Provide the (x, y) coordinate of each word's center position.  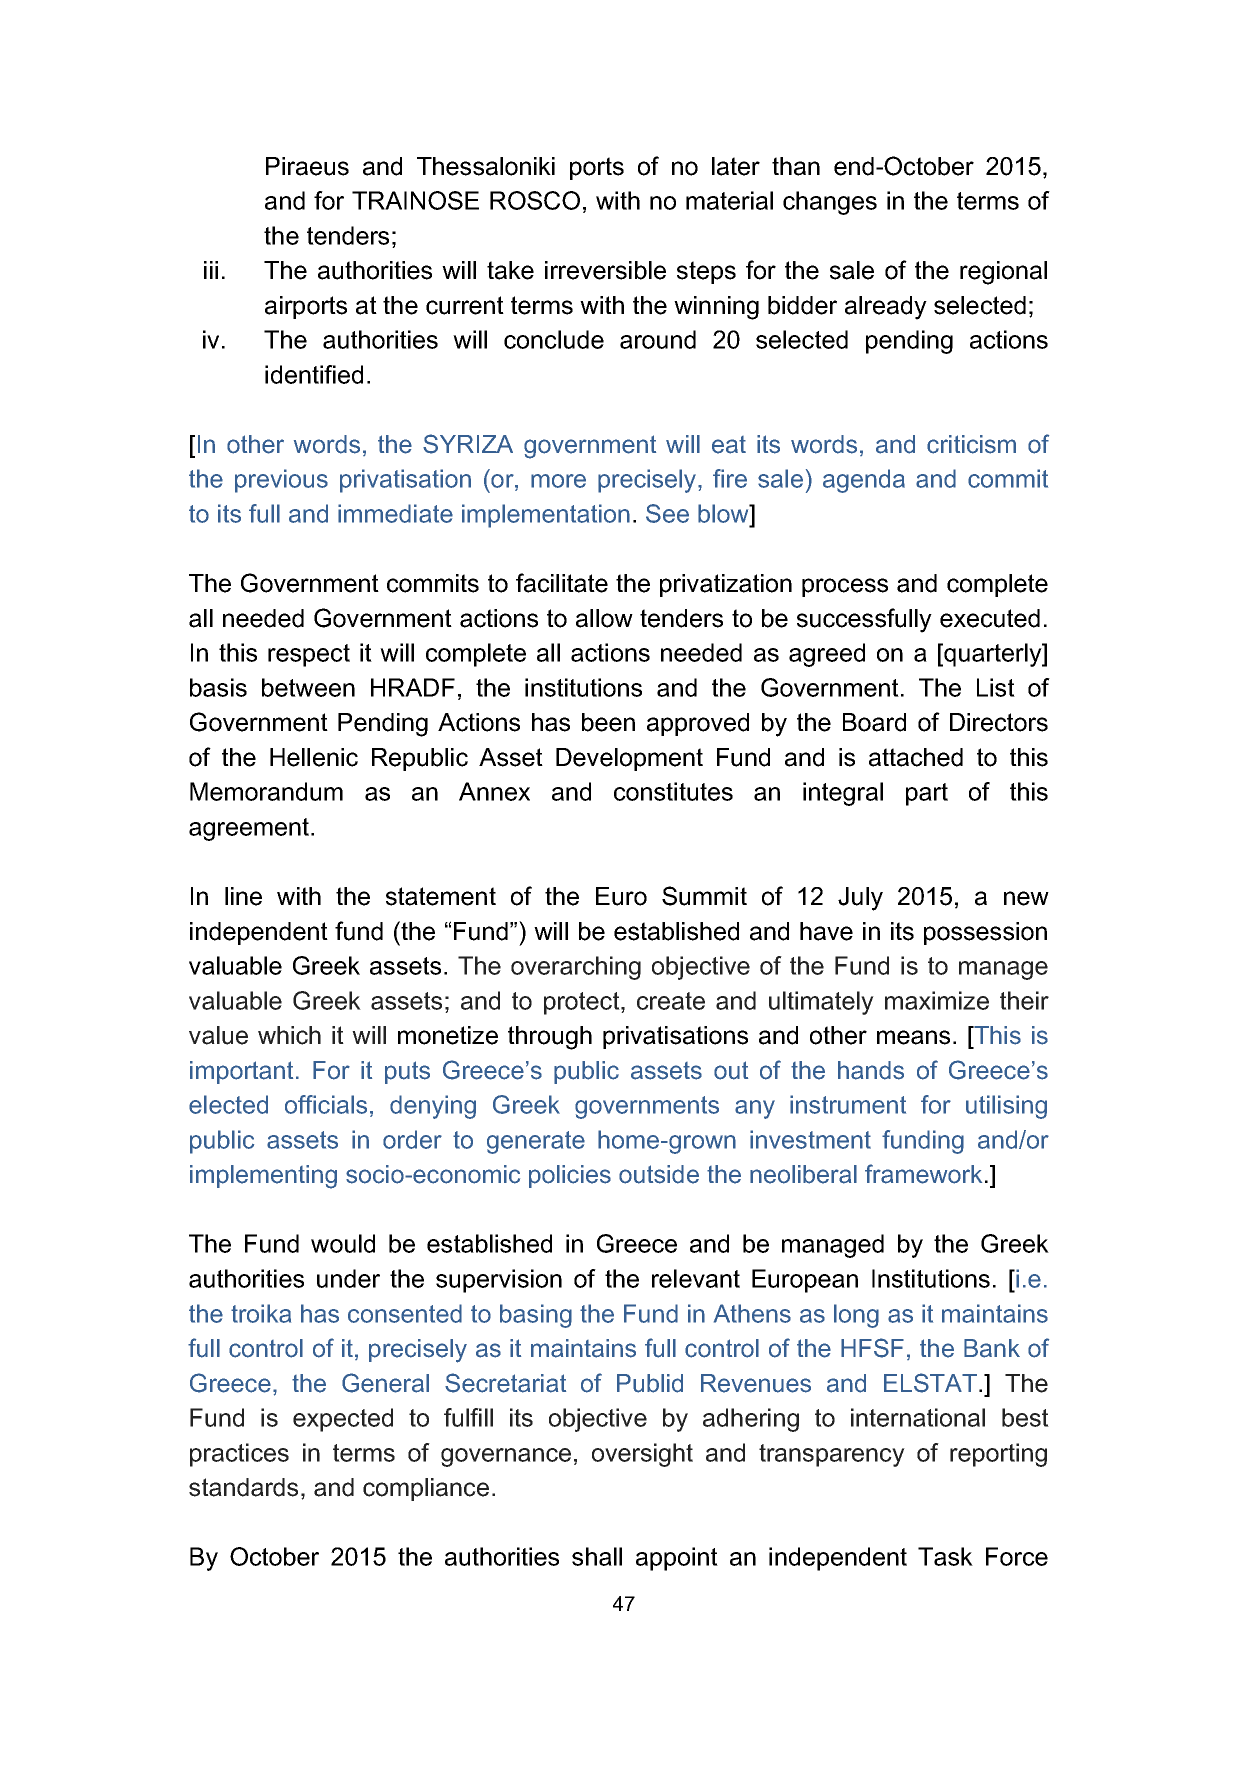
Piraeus (307, 166)
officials (326, 1104)
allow (604, 618)
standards (243, 1487)
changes (830, 203)
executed (990, 618)
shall (597, 1556)
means (913, 1037)
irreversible (605, 270)
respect (309, 655)
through (550, 1038)
